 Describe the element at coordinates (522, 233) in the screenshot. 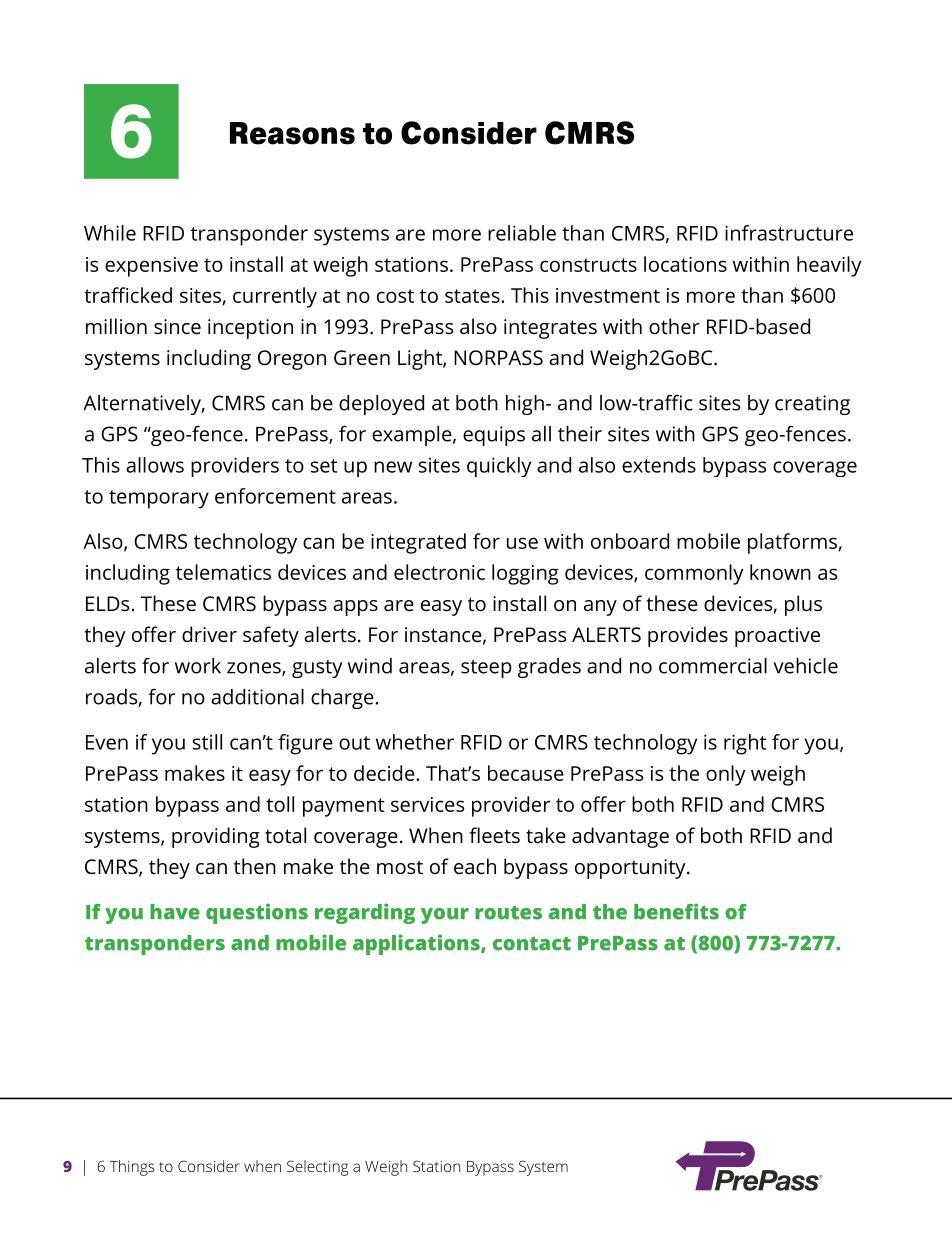

I see `reliable` at that location.
